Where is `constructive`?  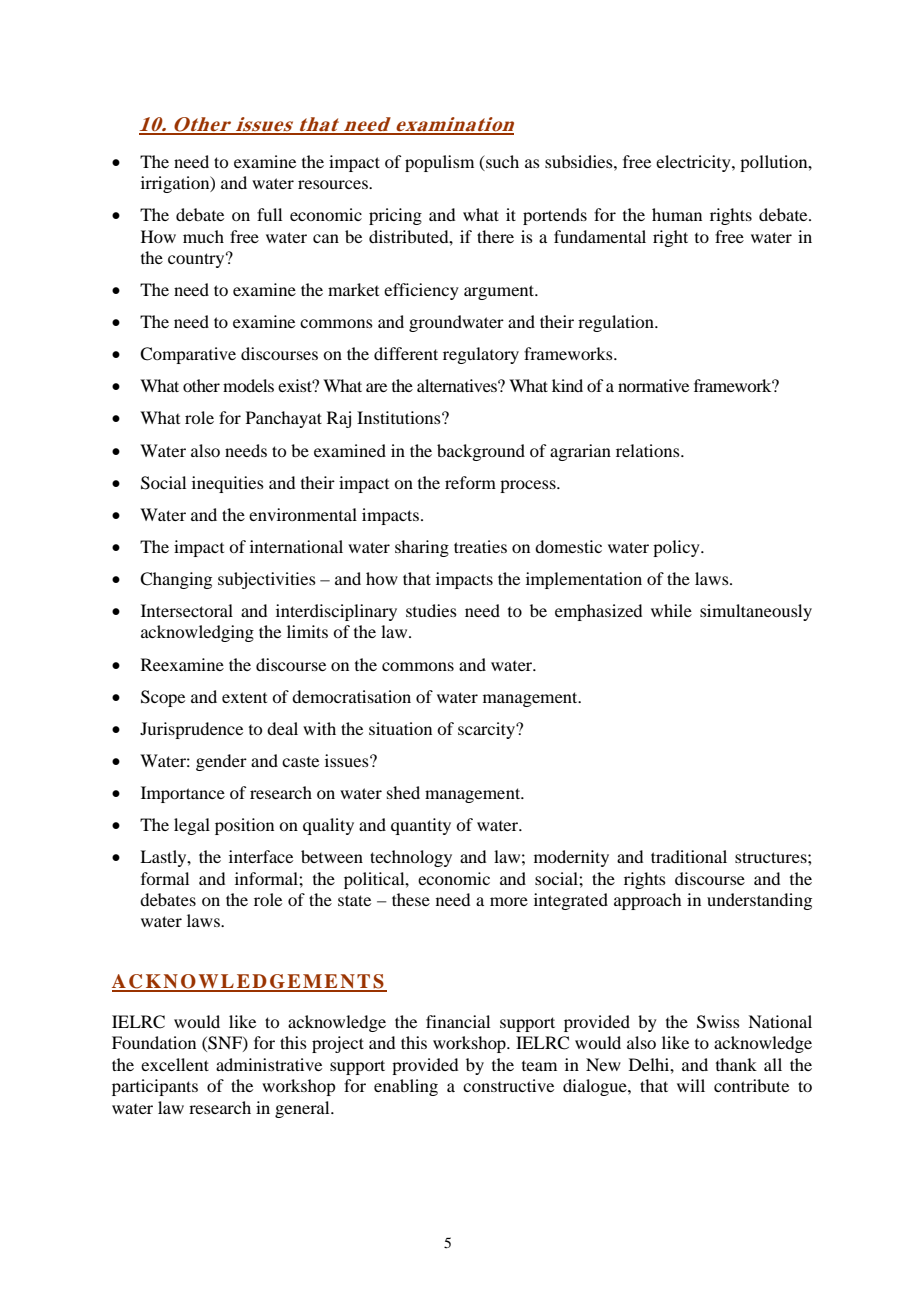
constructive is located at coordinates (508, 1085).
